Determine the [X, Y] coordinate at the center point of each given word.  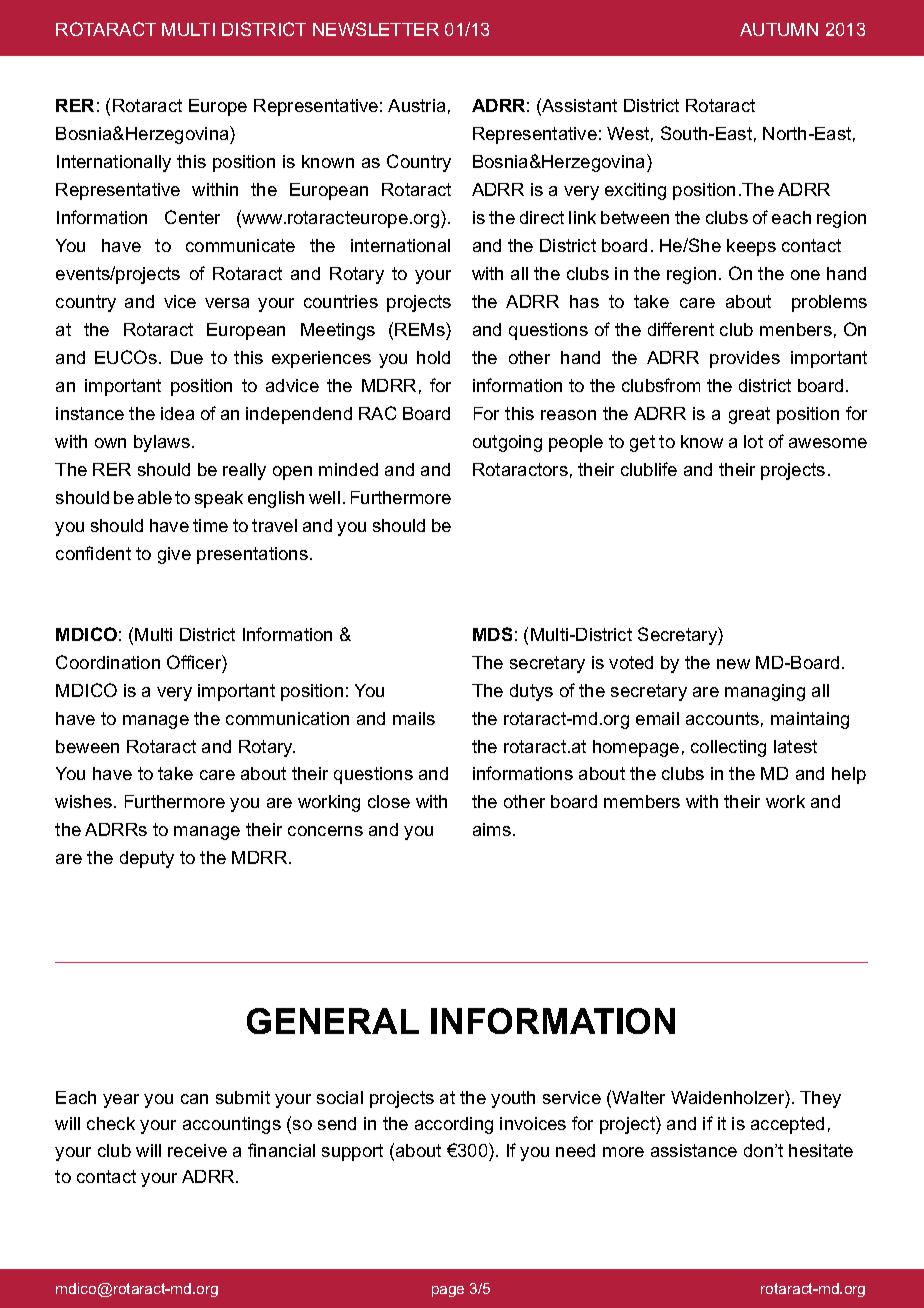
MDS [492, 634]
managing [765, 692]
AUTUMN [779, 29]
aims [492, 829]
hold [433, 357]
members [642, 801]
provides [745, 359]
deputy [147, 859]
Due [187, 357]
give [174, 555]
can [194, 1099]
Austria [416, 105]
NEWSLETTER [376, 29]
